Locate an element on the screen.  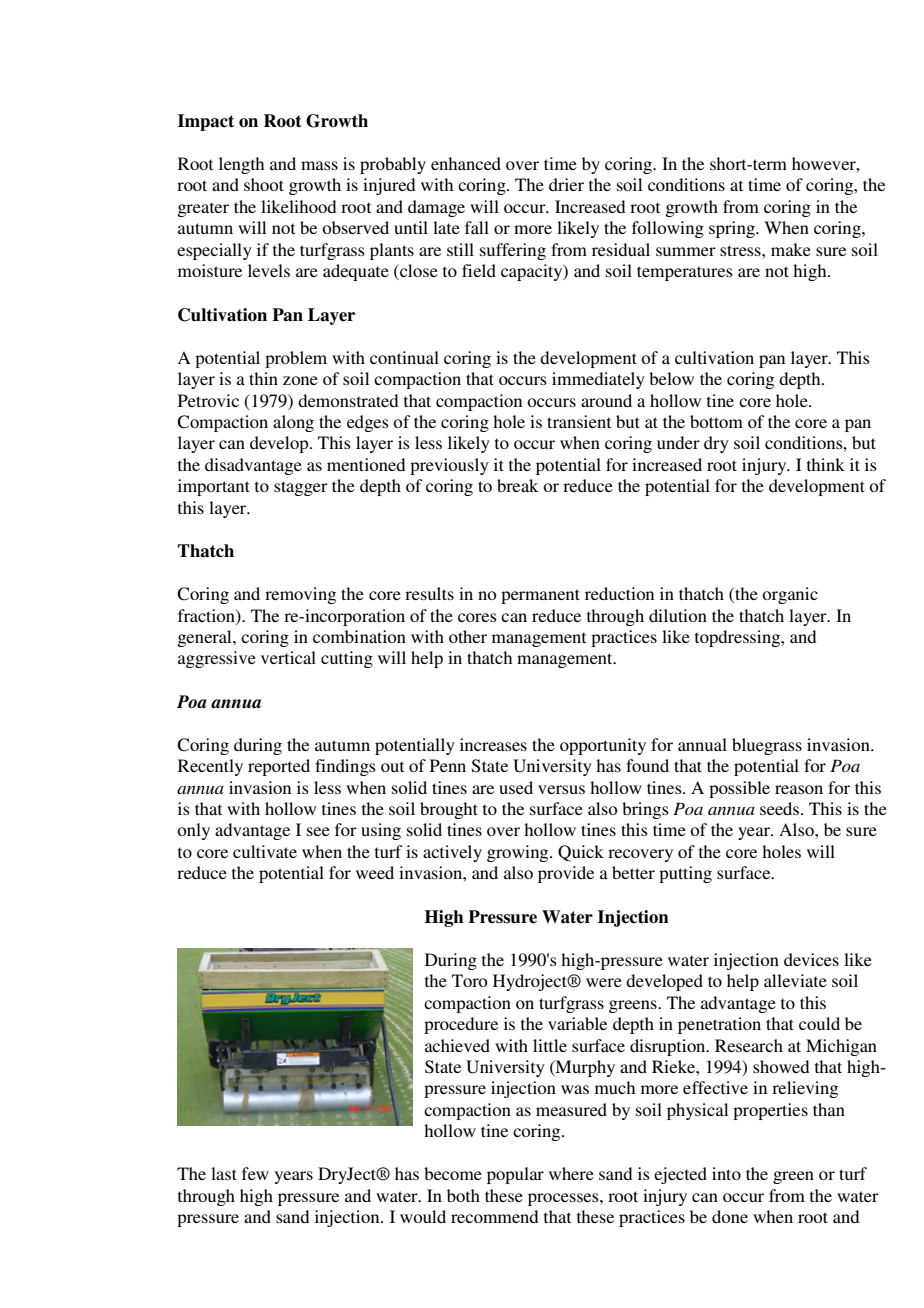
length is located at coordinates (241, 165).
